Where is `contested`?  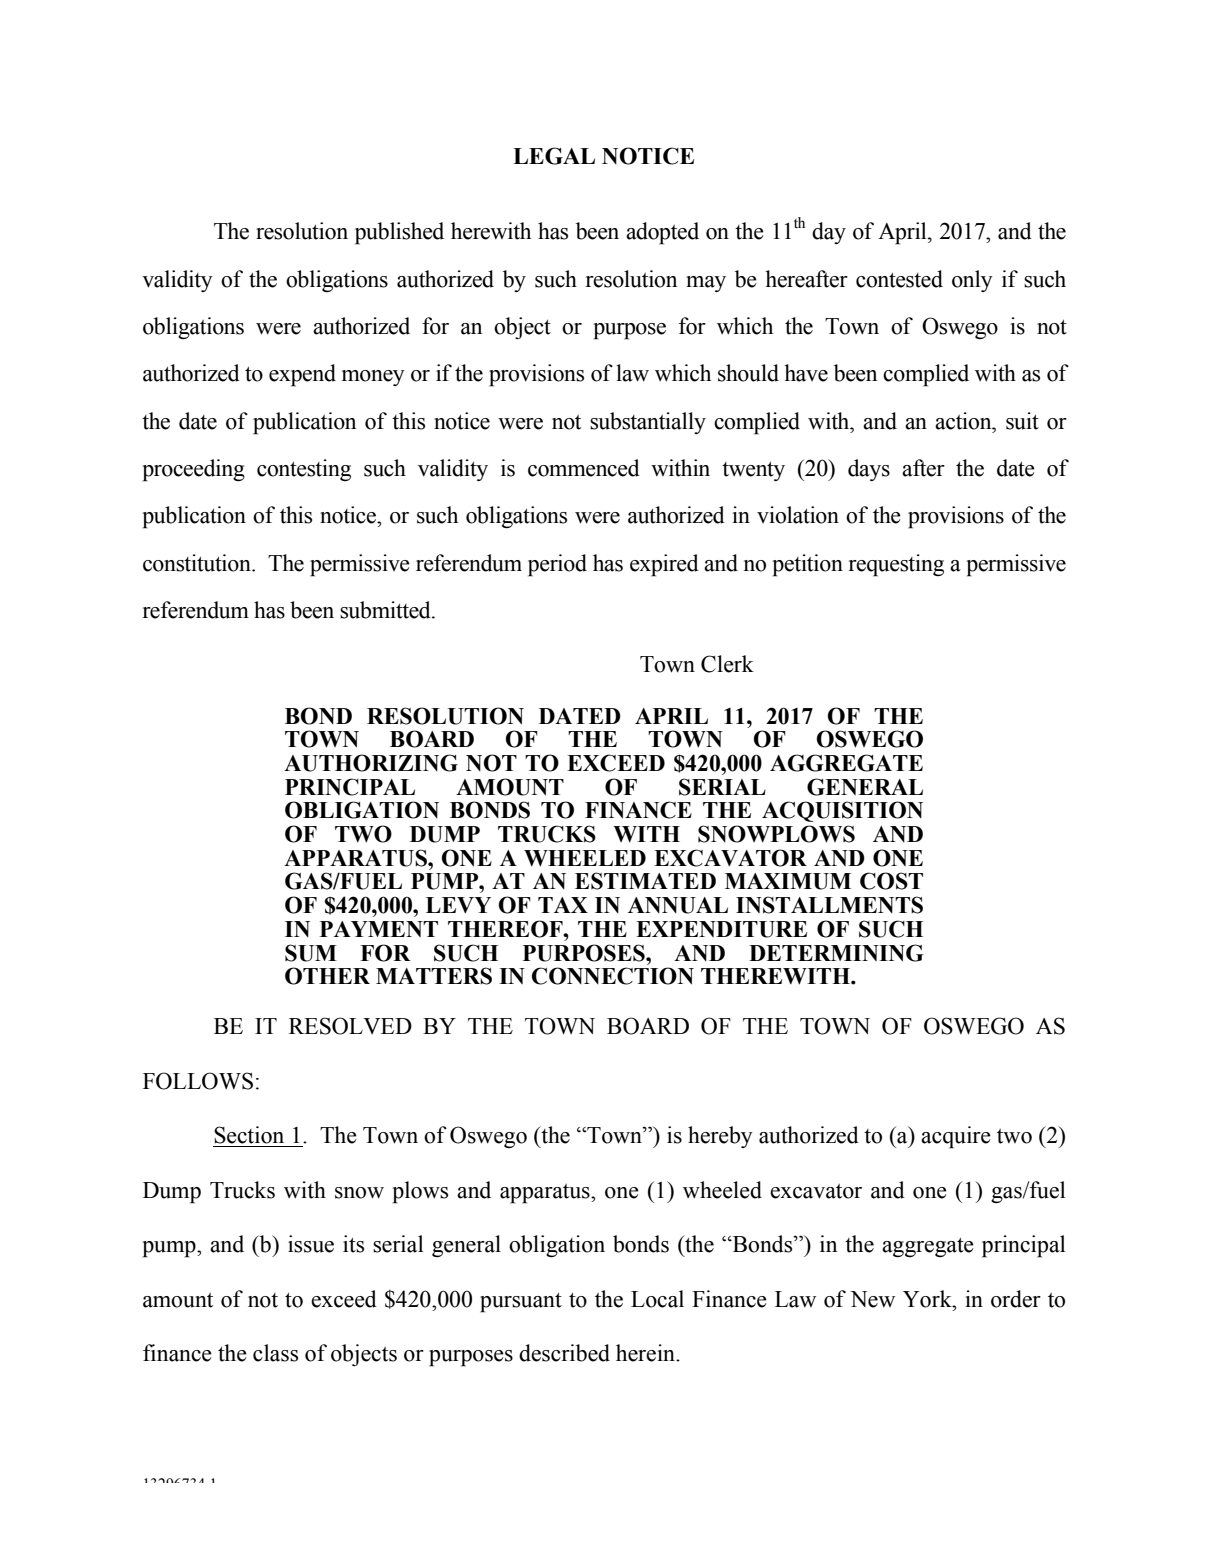 contested is located at coordinates (899, 279).
